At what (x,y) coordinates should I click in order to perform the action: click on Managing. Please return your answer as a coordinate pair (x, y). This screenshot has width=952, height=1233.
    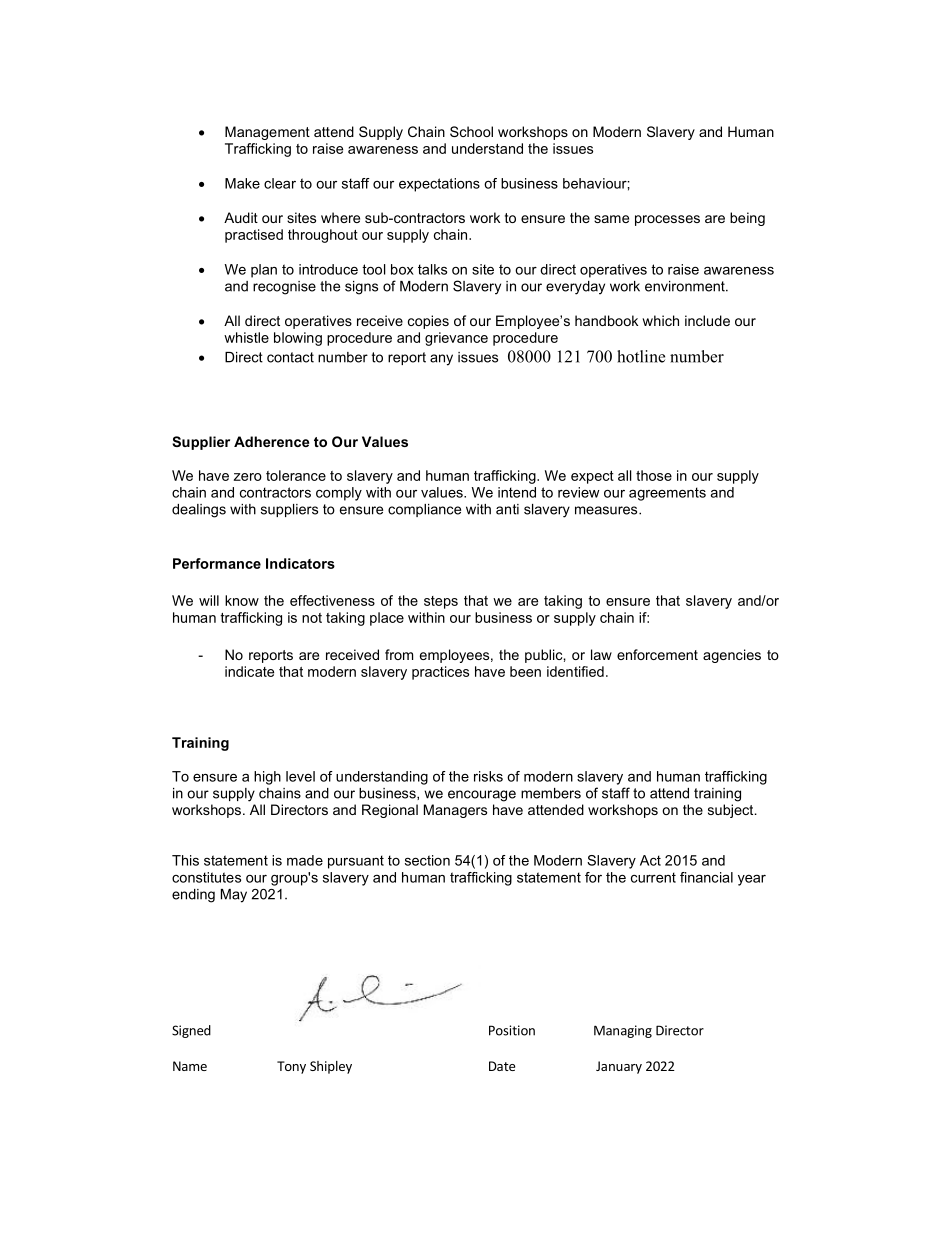
    Looking at the image, I should click on (623, 1031).
